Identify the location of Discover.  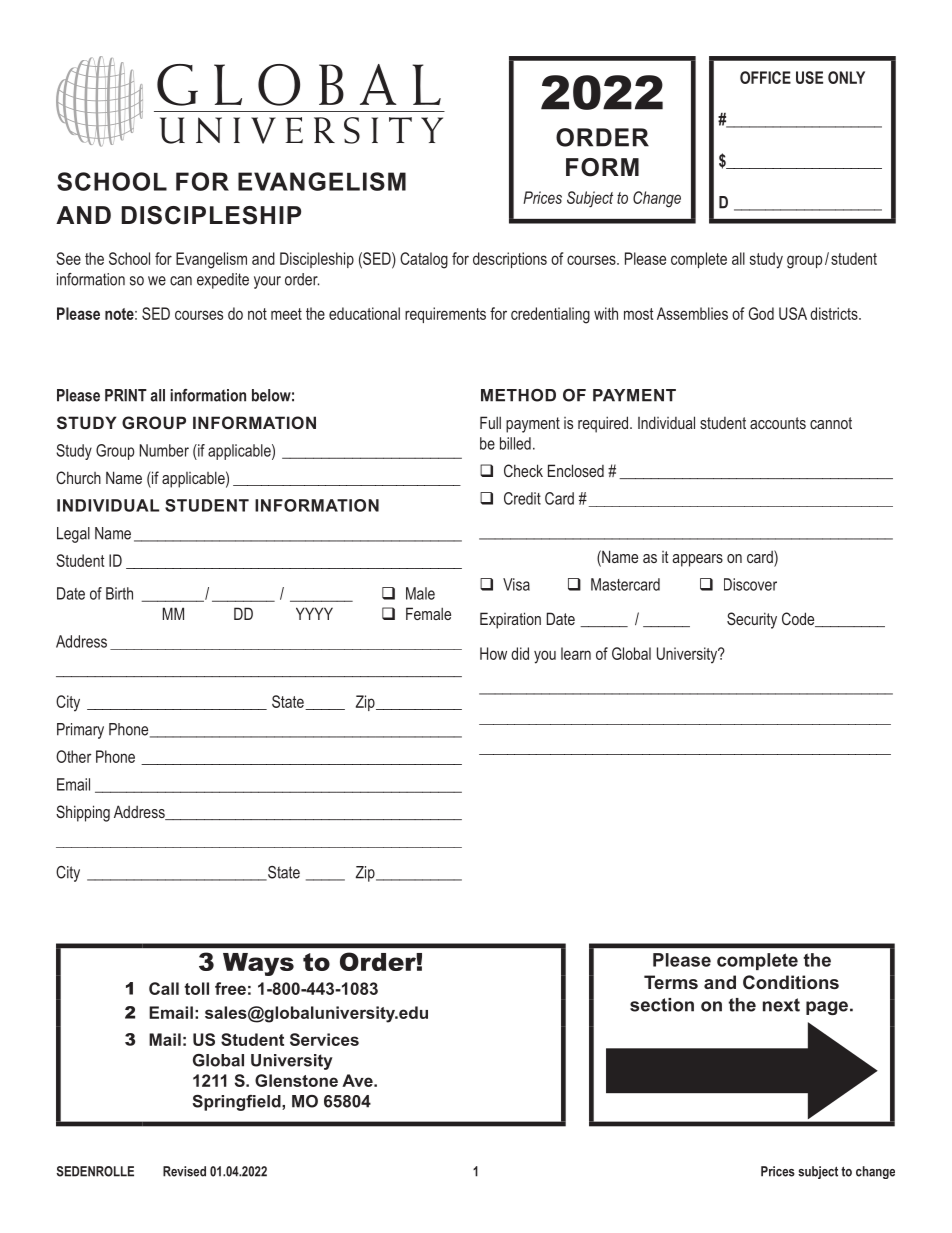
(750, 584).
